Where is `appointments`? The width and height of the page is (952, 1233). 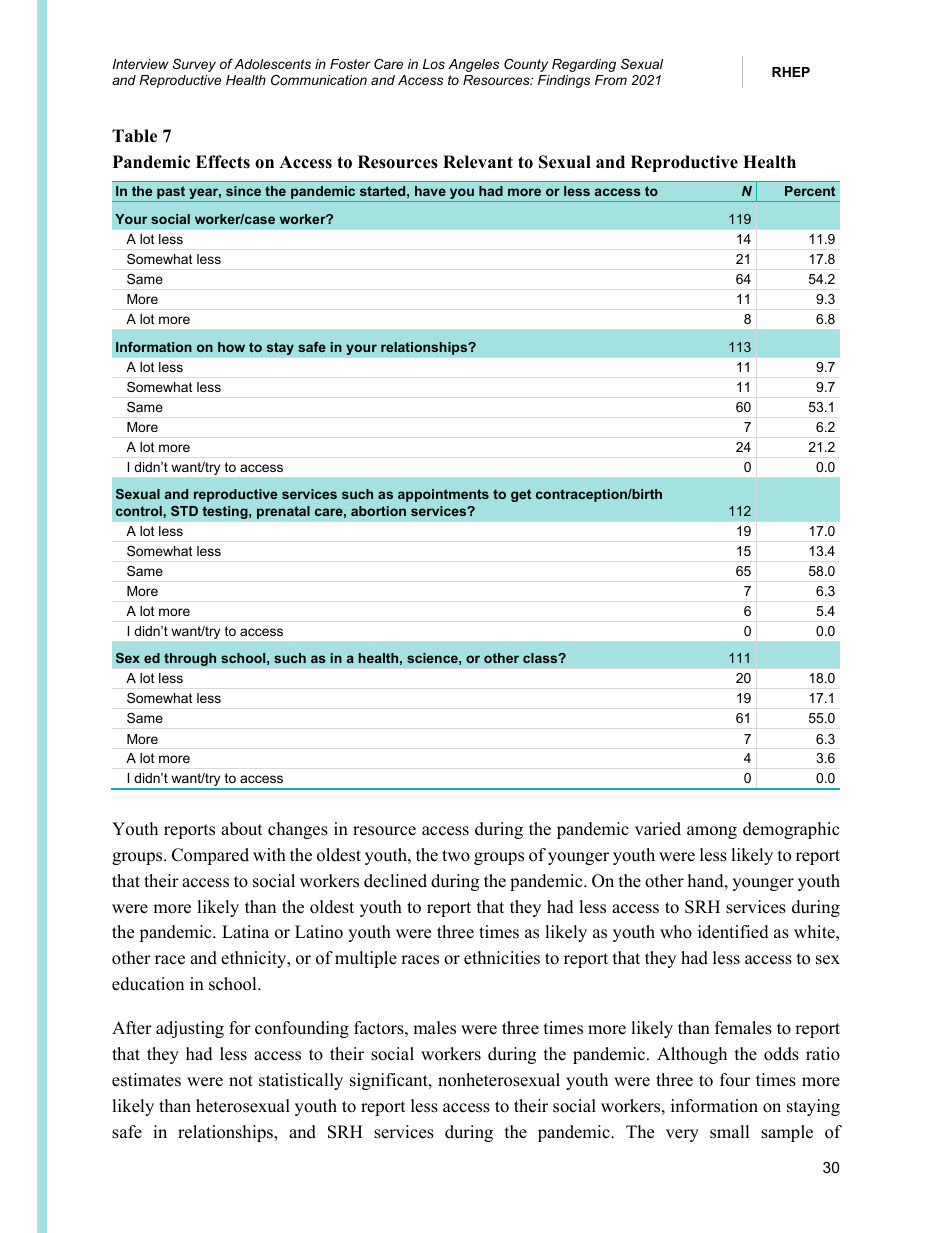
appointments is located at coordinates (443, 495).
